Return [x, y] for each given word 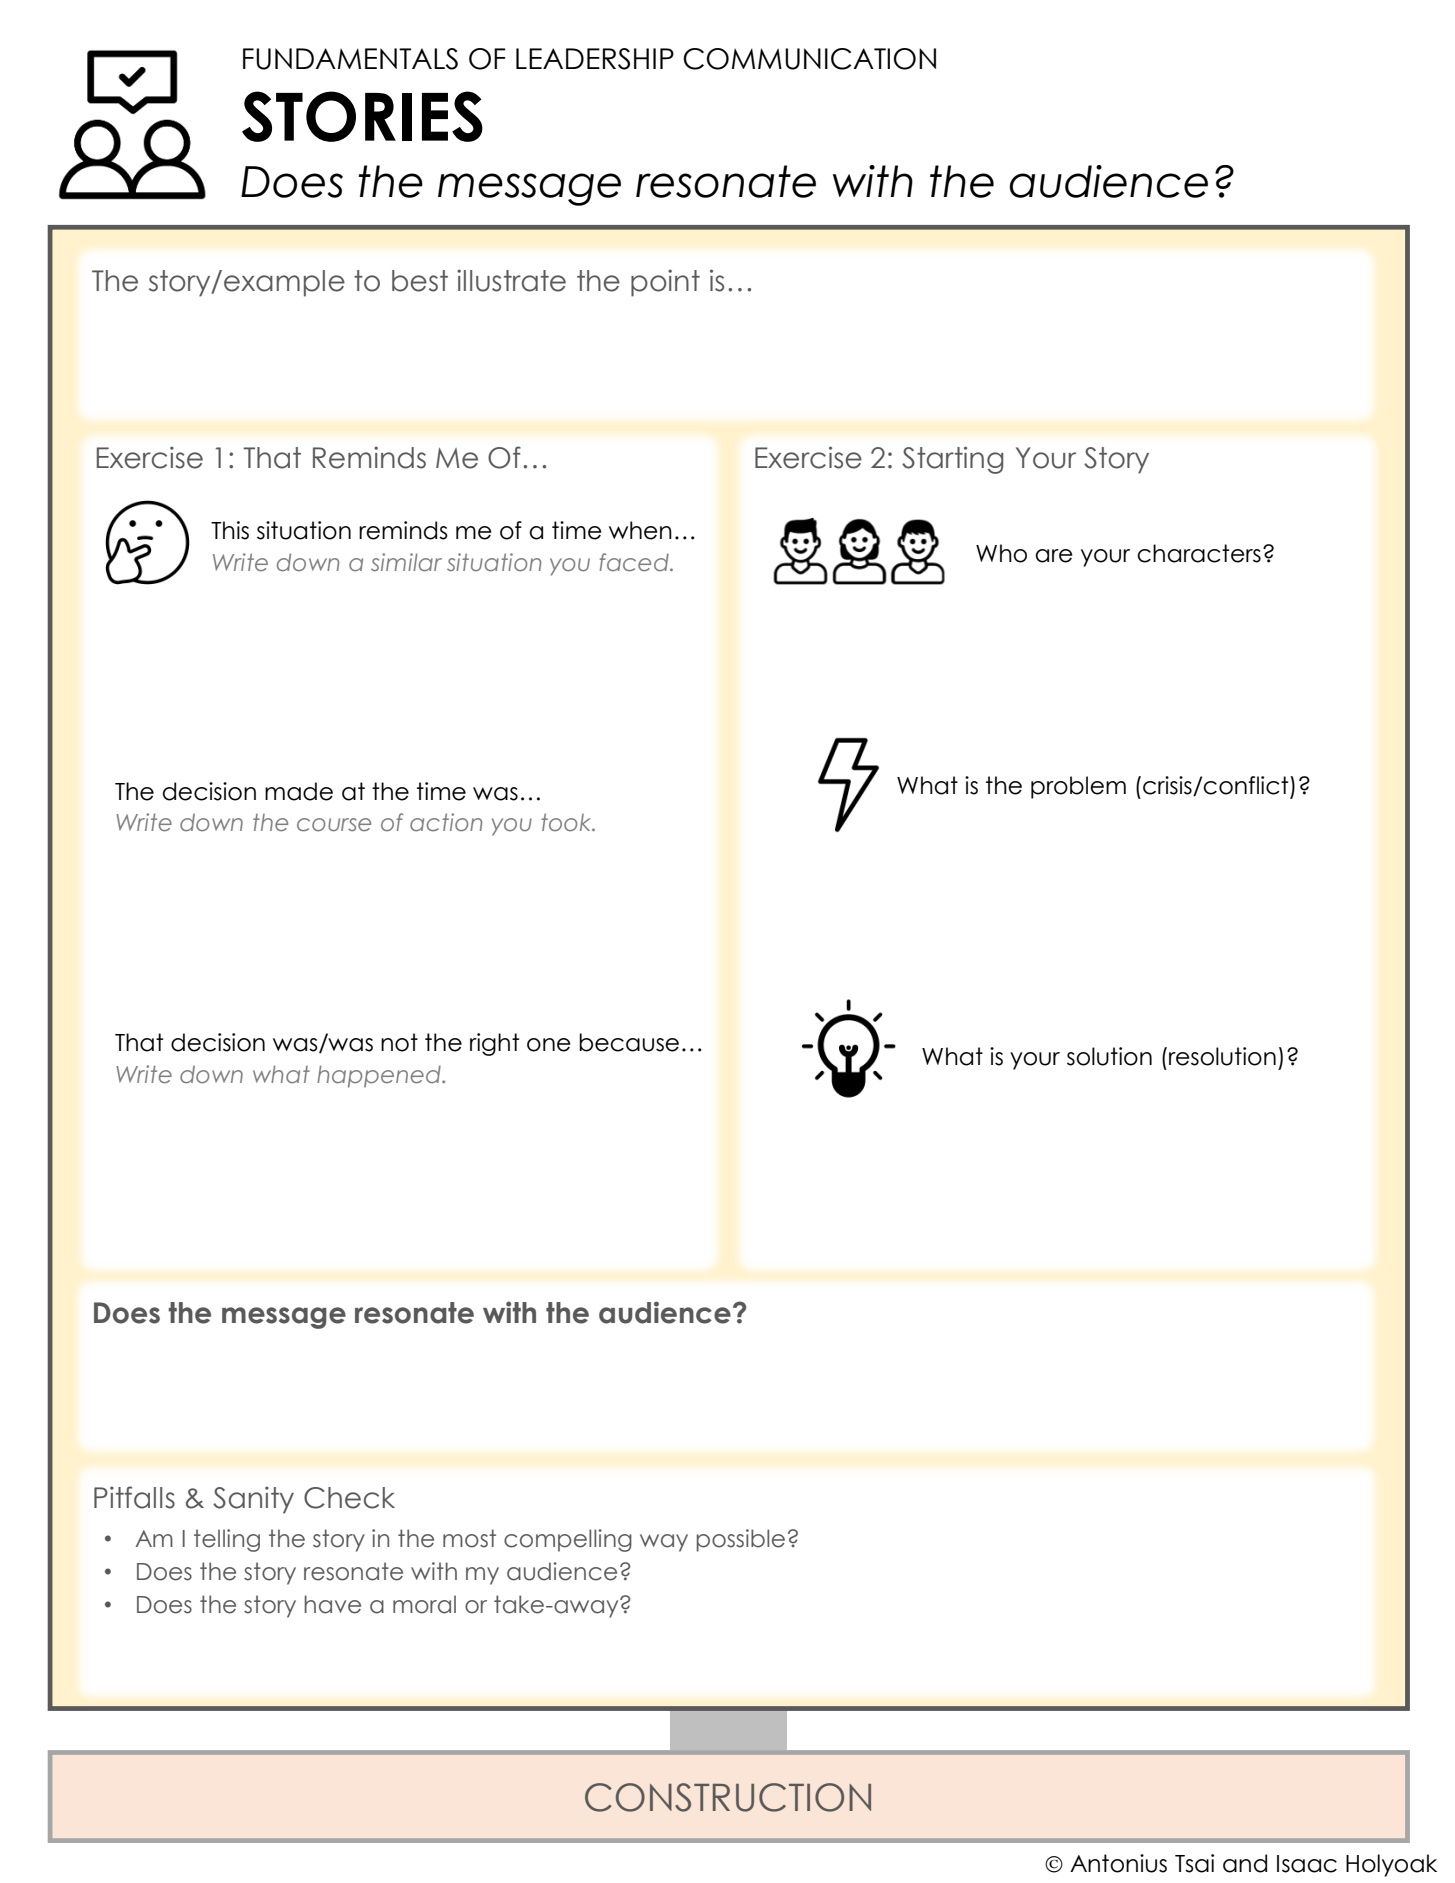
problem [1078, 787]
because [629, 1042]
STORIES [362, 116]
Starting [952, 460]
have [332, 1604]
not [399, 1042]
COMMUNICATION [809, 59]
